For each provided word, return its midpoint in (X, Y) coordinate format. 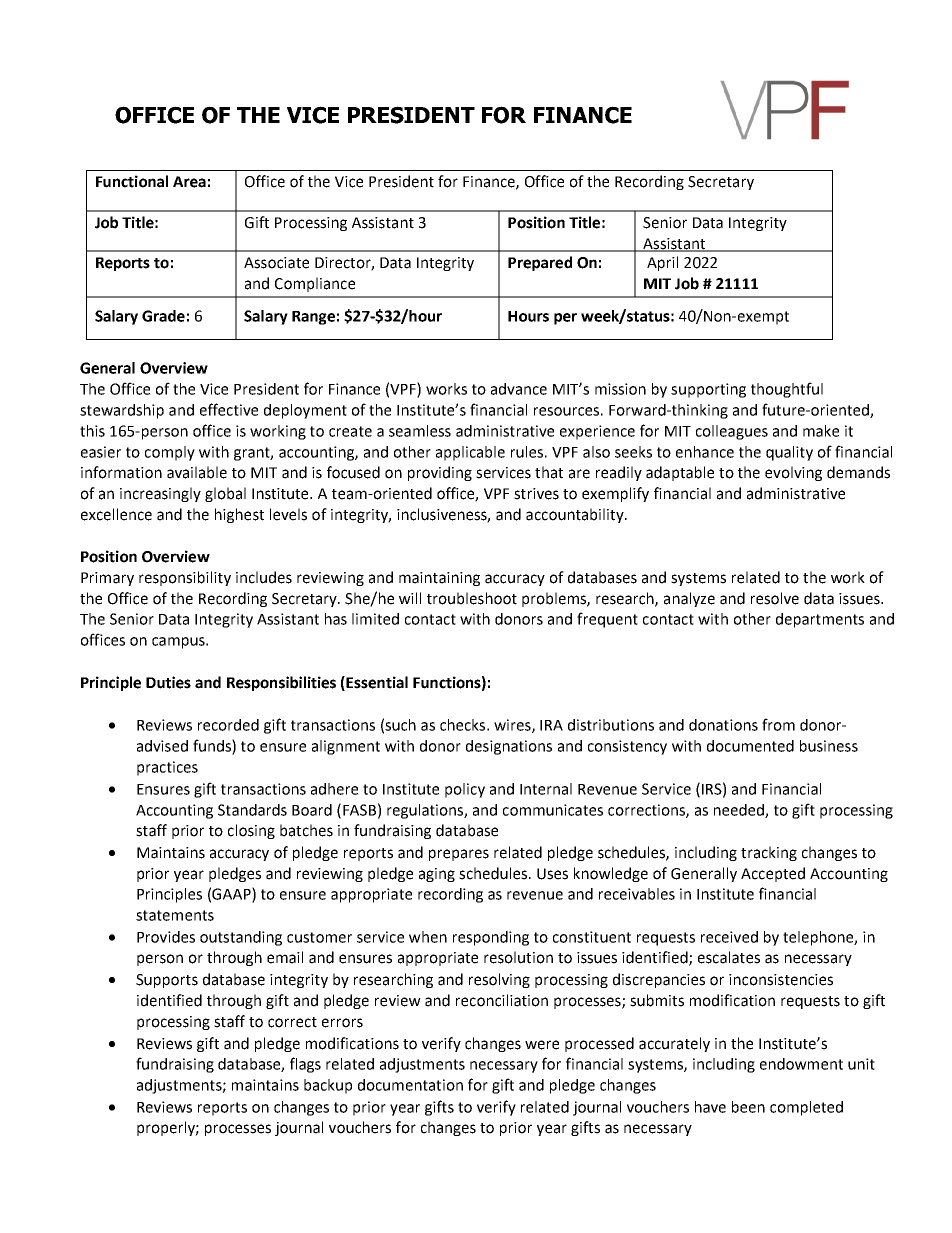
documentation (410, 1085)
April (662, 263)
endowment (801, 1064)
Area (189, 182)
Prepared (540, 263)
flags (305, 1065)
